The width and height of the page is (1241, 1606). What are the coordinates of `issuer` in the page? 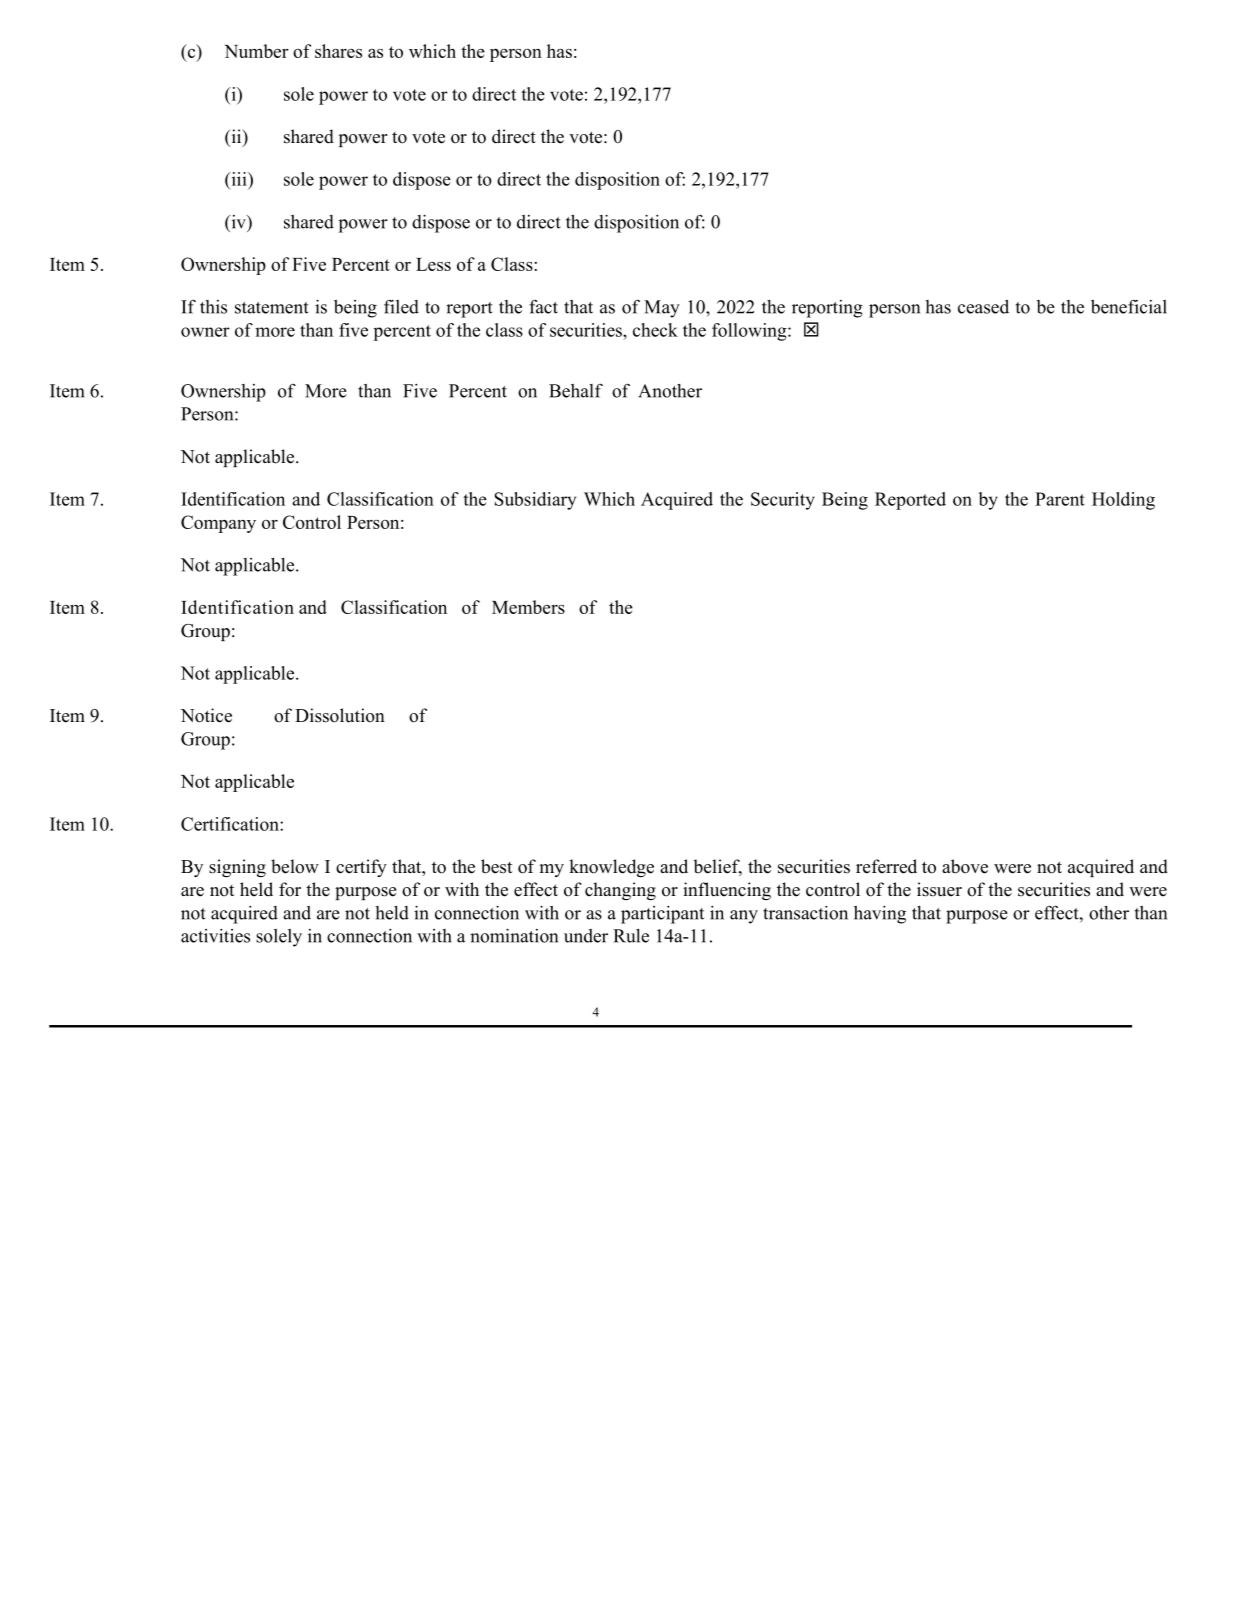 It's located at (939, 889).
